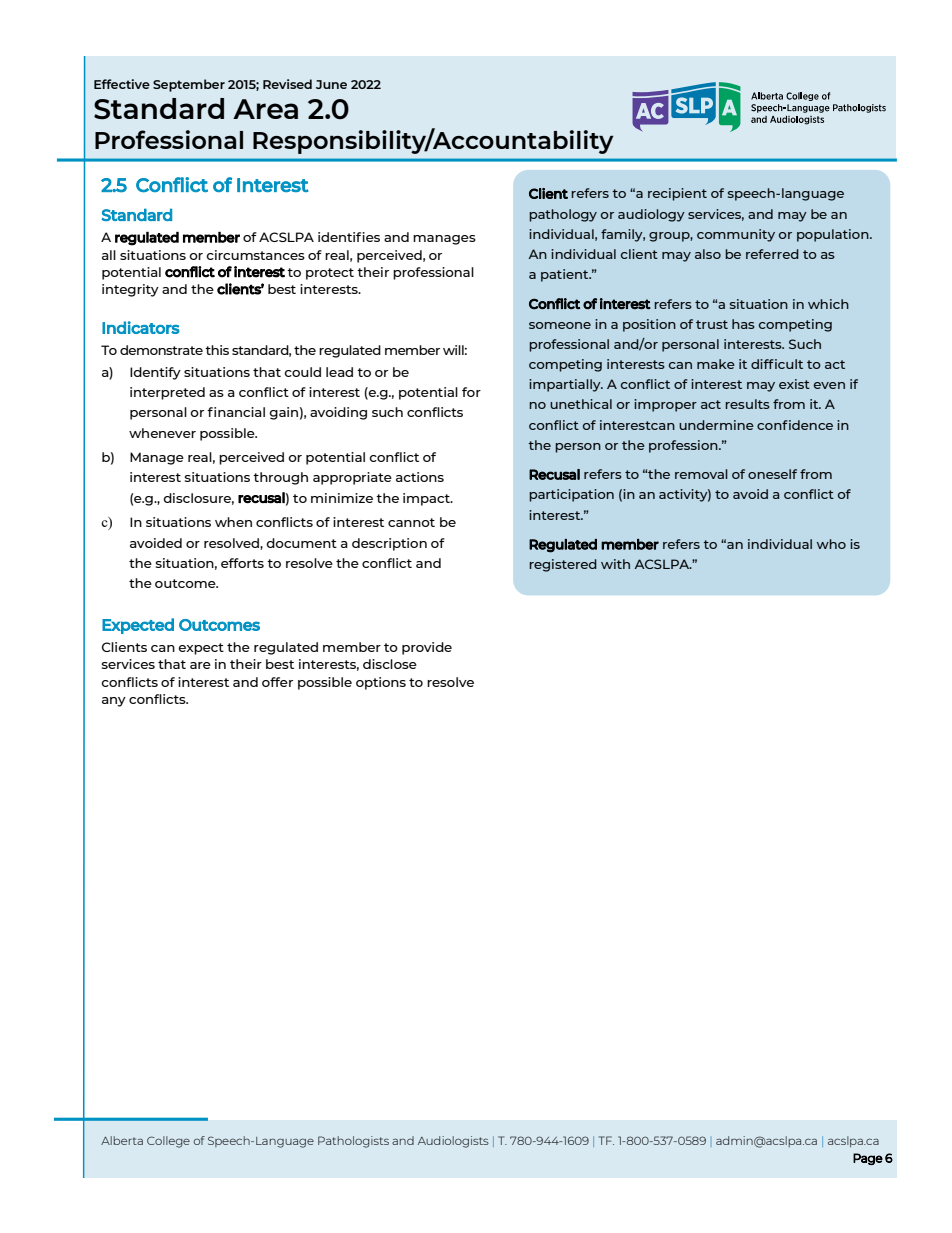 The width and height of the screenshot is (952, 1233). Describe the element at coordinates (189, 85) in the screenshot. I see `September` at that location.
